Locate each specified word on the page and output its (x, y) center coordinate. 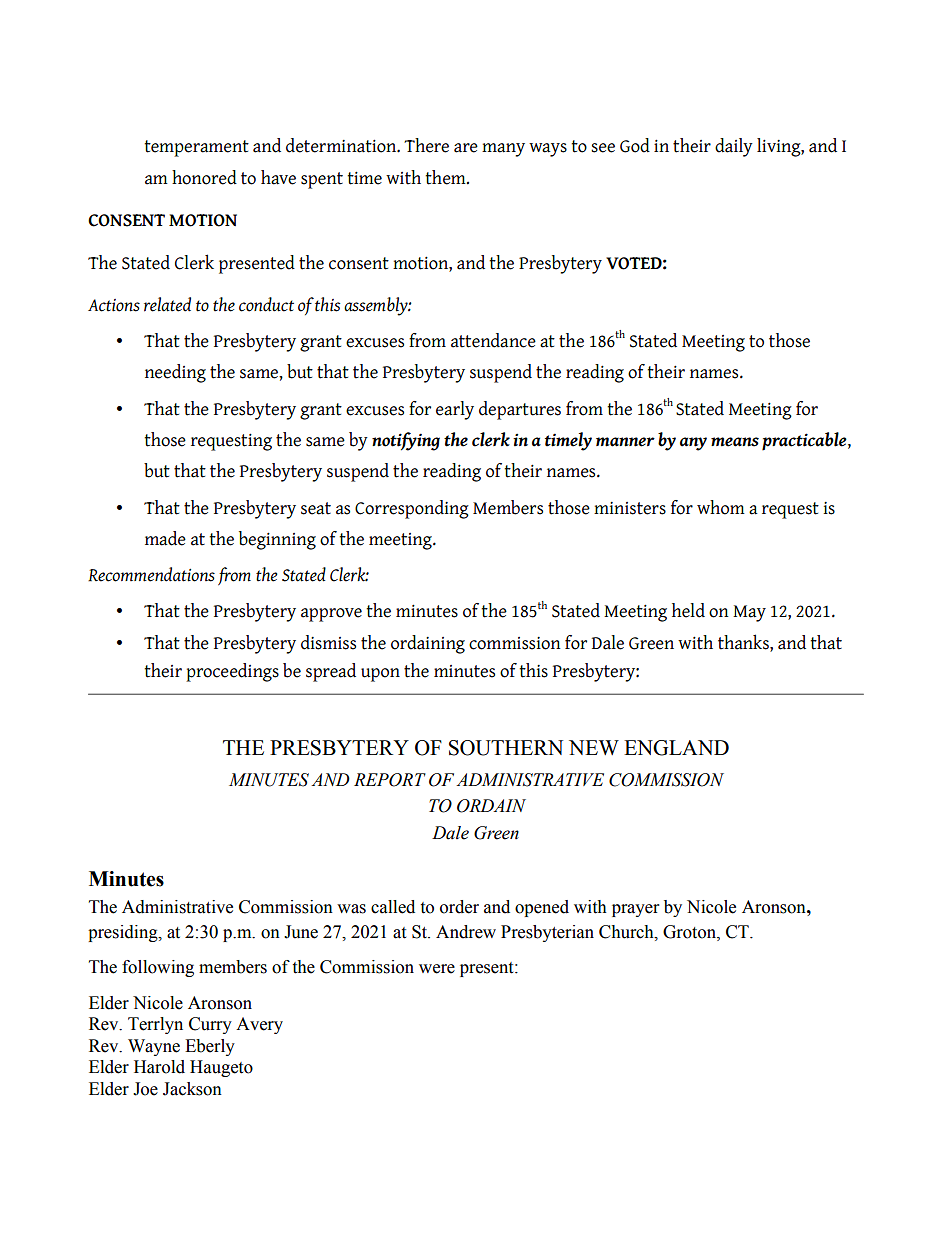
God (635, 145)
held (688, 610)
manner (625, 442)
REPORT (390, 780)
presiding (124, 933)
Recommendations (151, 574)
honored (204, 177)
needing (175, 373)
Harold (159, 1067)
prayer (635, 910)
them (446, 177)
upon (380, 675)
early (455, 410)
